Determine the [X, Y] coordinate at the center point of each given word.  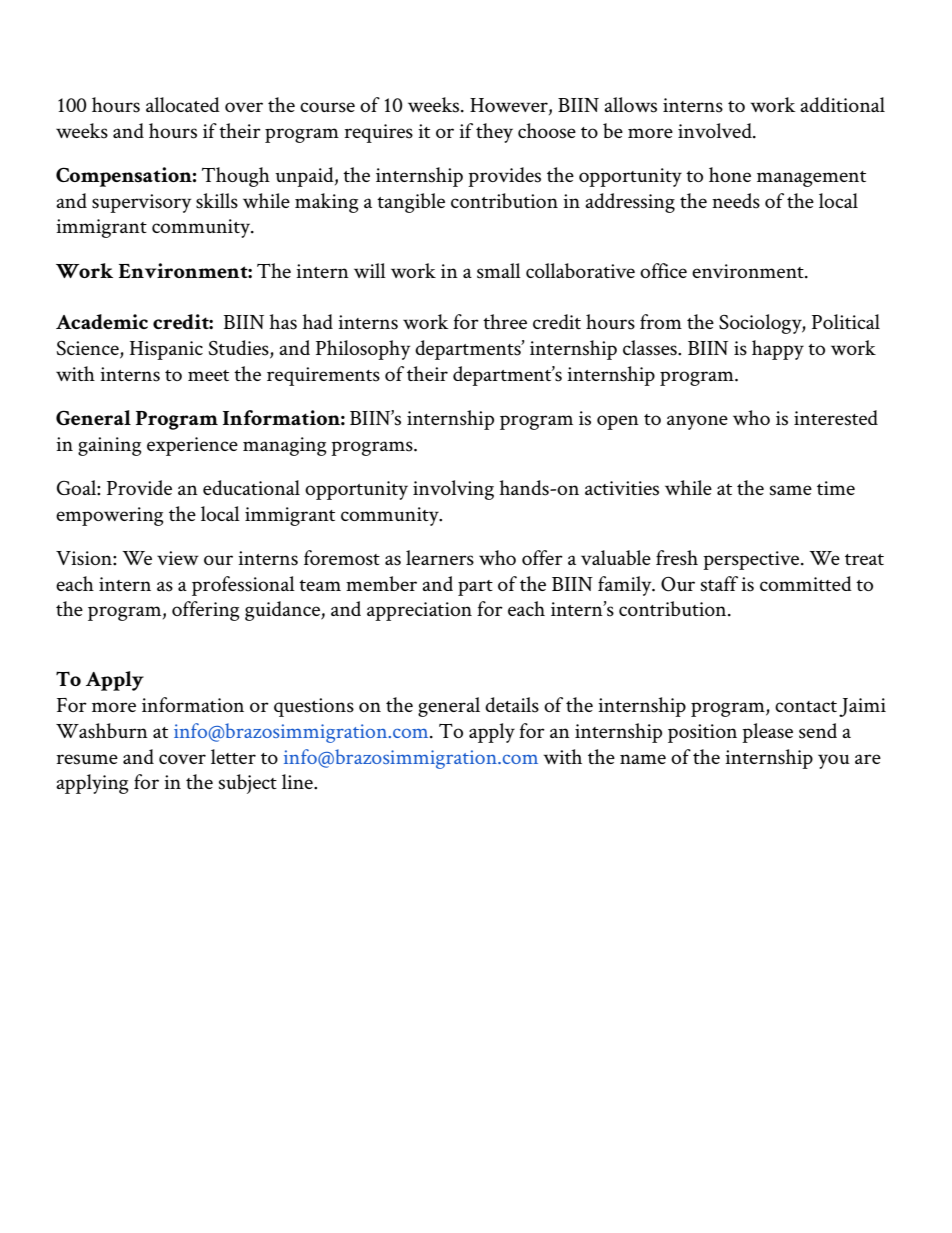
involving [453, 490]
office [663, 270]
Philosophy [363, 350]
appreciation [419, 611]
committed [806, 583]
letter [233, 756]
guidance [283, 611]
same [791, 490]
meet [208, 375]
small [499, 271]
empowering [110, 516]
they [494, 133]
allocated [183, 104]
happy [778, 350]
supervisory [141, 203]
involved [716, 130]
